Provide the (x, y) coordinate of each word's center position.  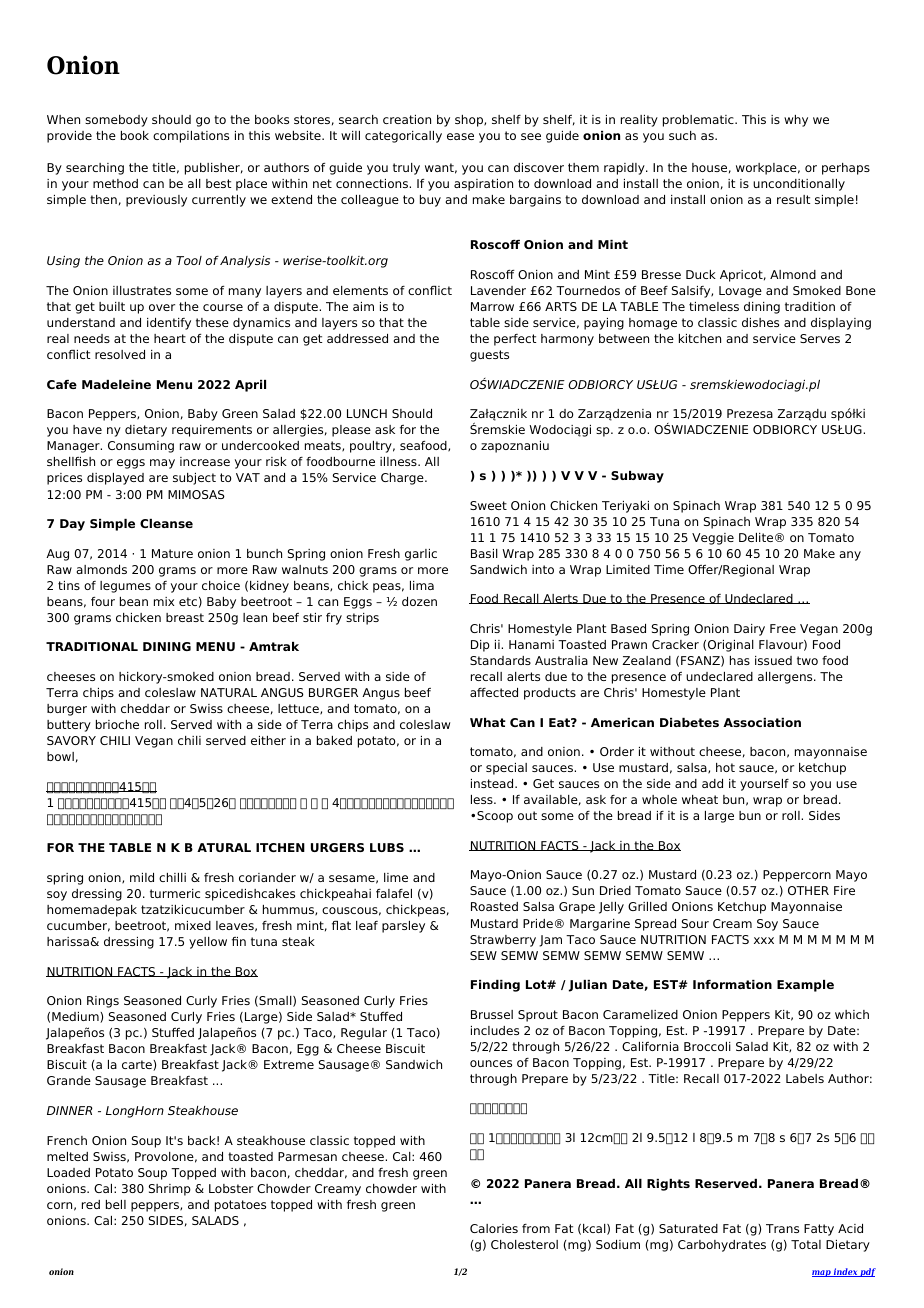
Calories (494, 1228)
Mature (172, 553)
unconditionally (799, 185)
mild (142, 877)
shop (470, 121)
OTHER (808, 890)
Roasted (494, 906)
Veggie (713, 539)
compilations (191, 137)
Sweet (488, 505)
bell (116, 1204)
